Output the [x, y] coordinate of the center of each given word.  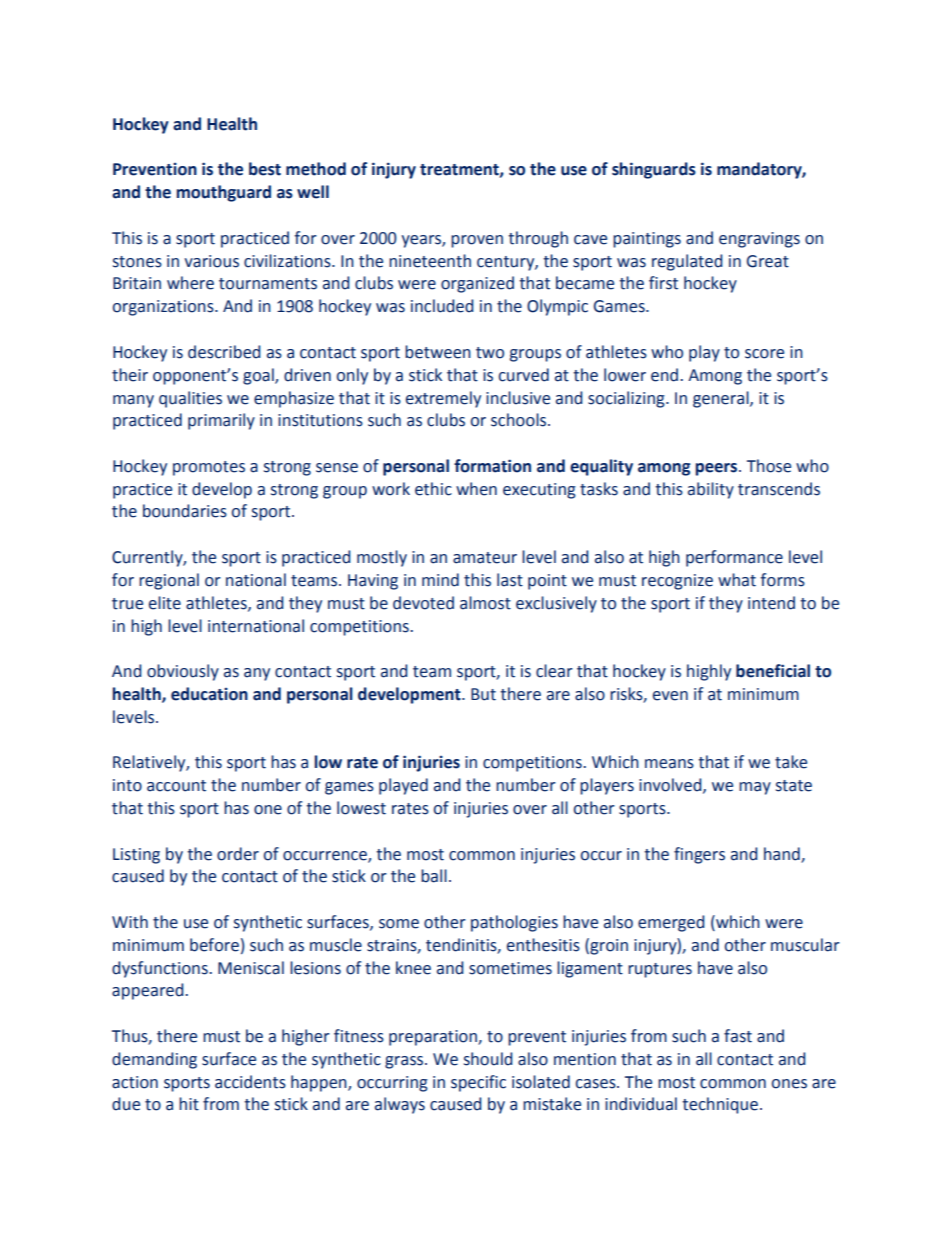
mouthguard [223, 193]
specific [478, 1083]
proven [477, 241]
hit [189, 1104]
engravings [759, 240]
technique [720, 1105]
